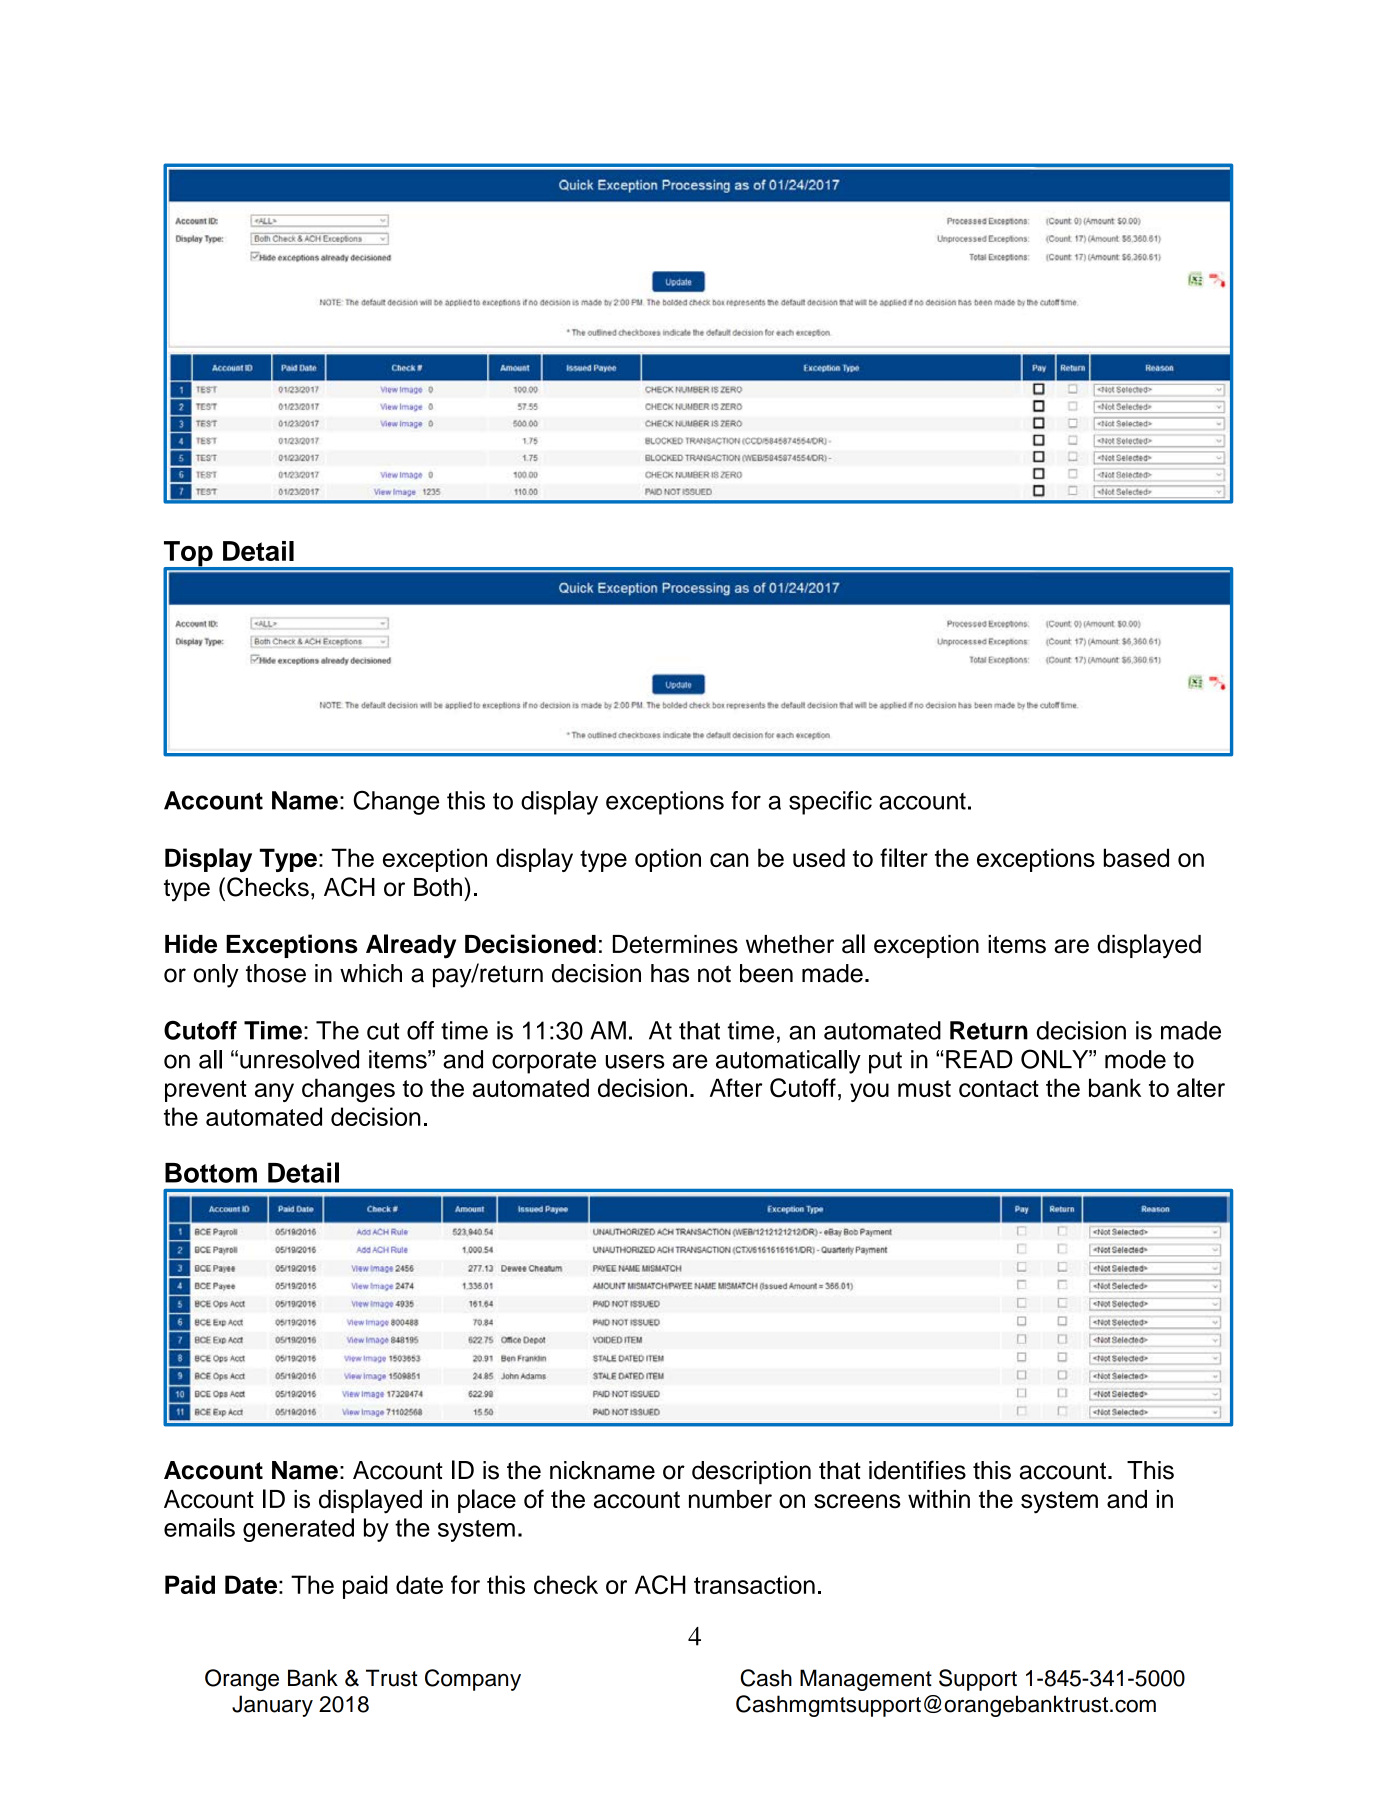  What do you see at coordinates (272, 1706) in the screenshot?
I see `January` at bounding box center [272, 1706].
